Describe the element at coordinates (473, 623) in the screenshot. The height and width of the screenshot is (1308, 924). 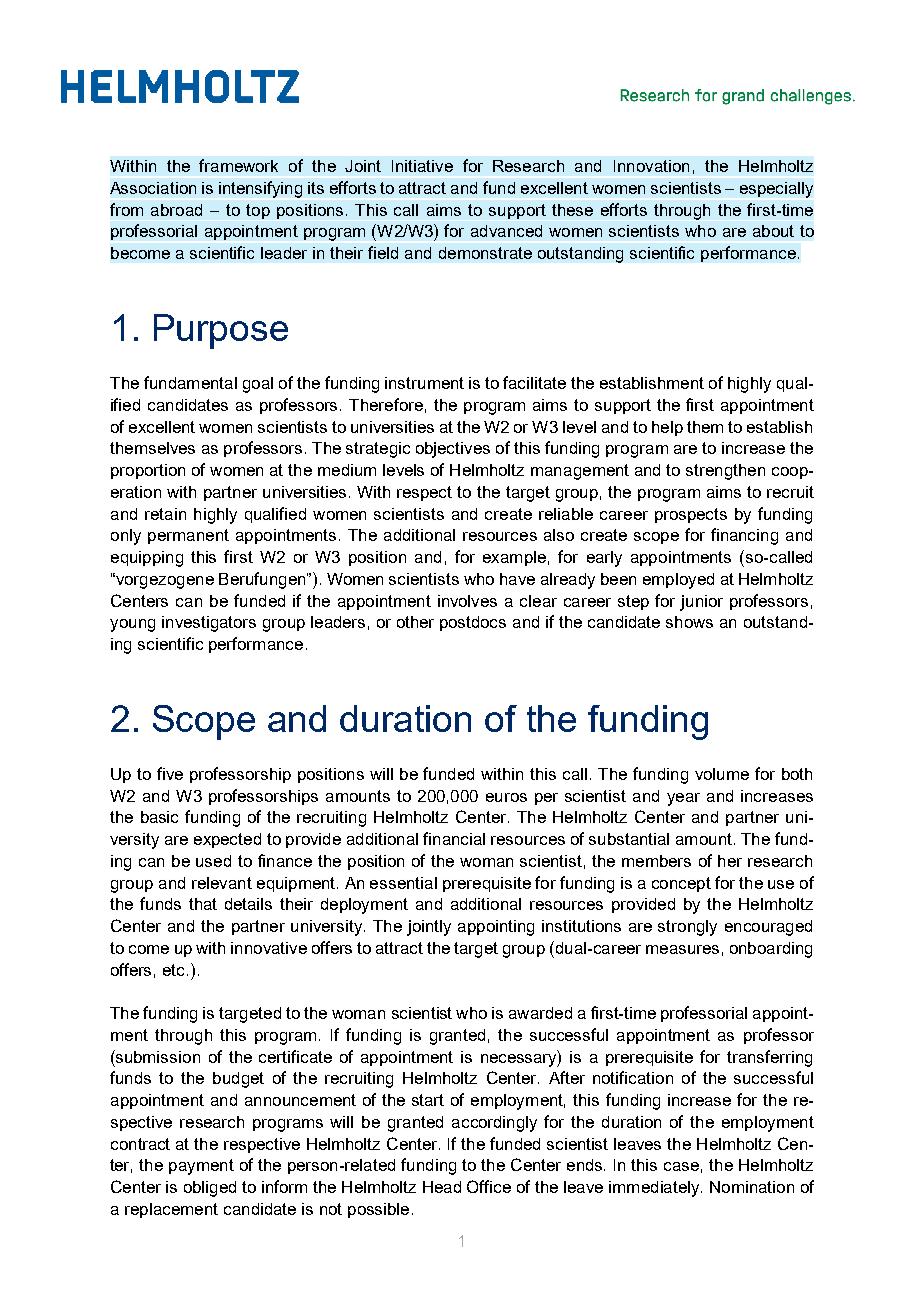
I see `postdocs` at that location.
